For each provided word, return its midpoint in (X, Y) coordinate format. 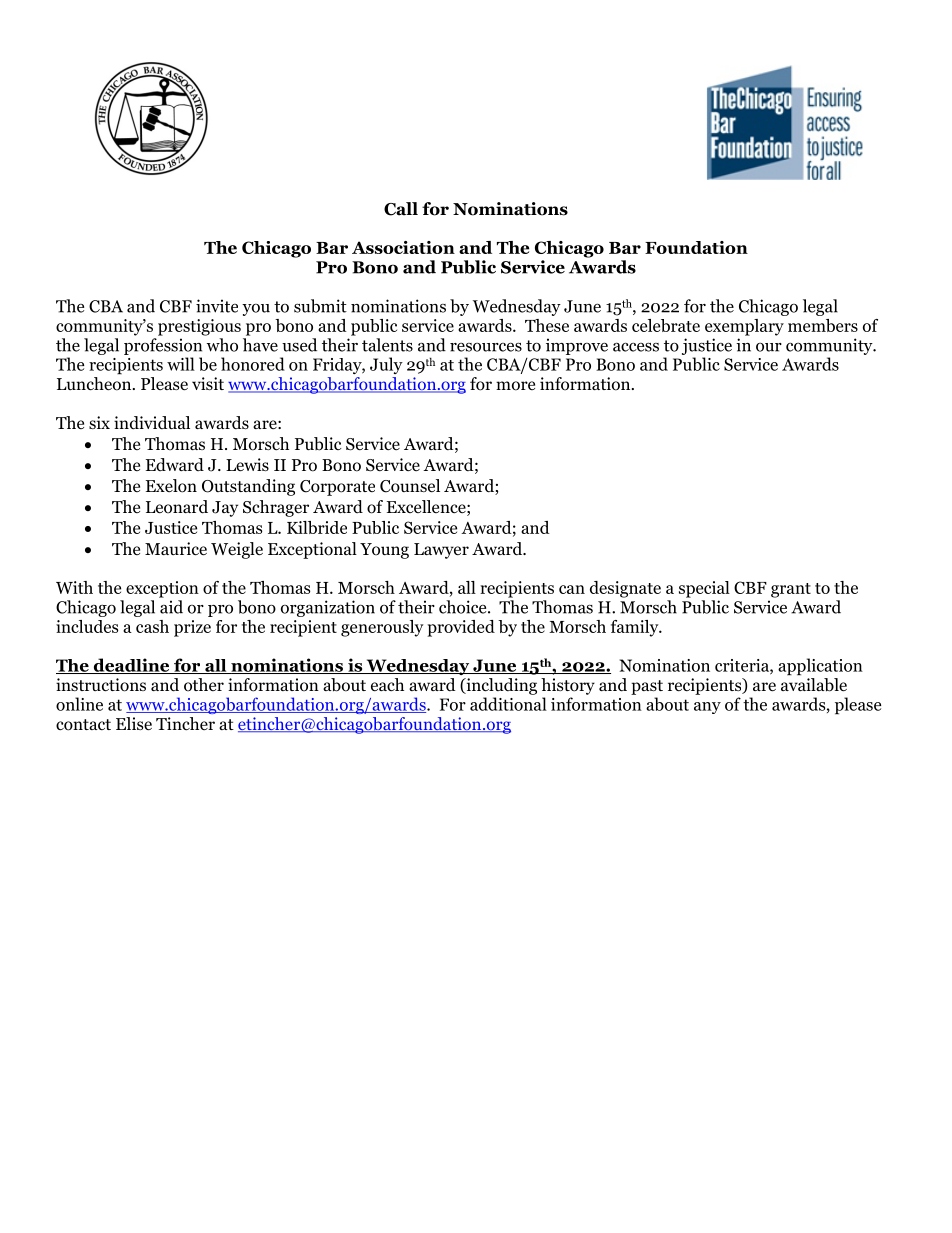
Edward (175, 464)
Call (401, 209)
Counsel (410, 486)
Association (403, 247)
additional (508, 704)
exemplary (744, 327)
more (515, 386)
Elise (134, 724)
